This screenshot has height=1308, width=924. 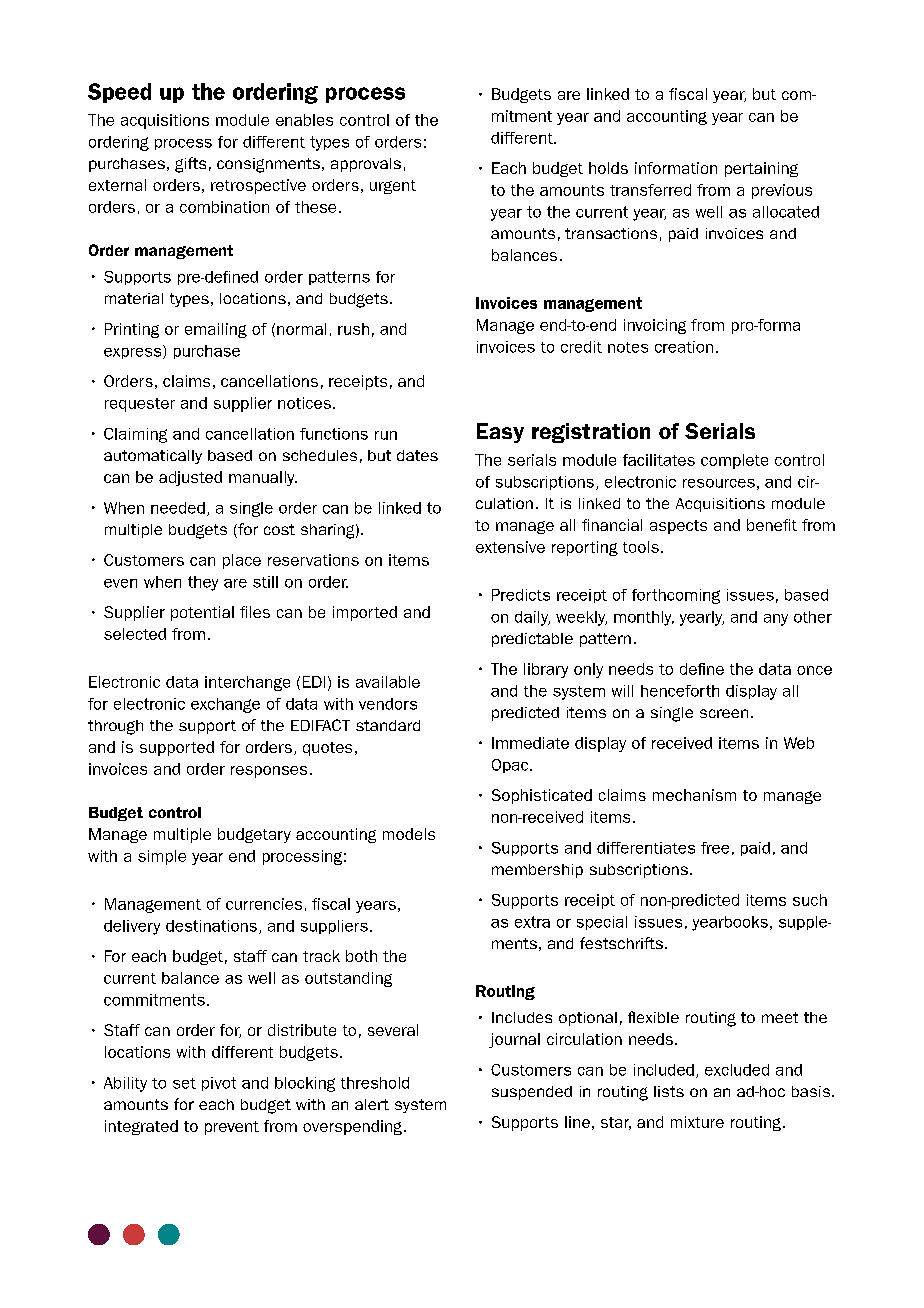 I want to click on Opac, so click(x=511, y=766).
